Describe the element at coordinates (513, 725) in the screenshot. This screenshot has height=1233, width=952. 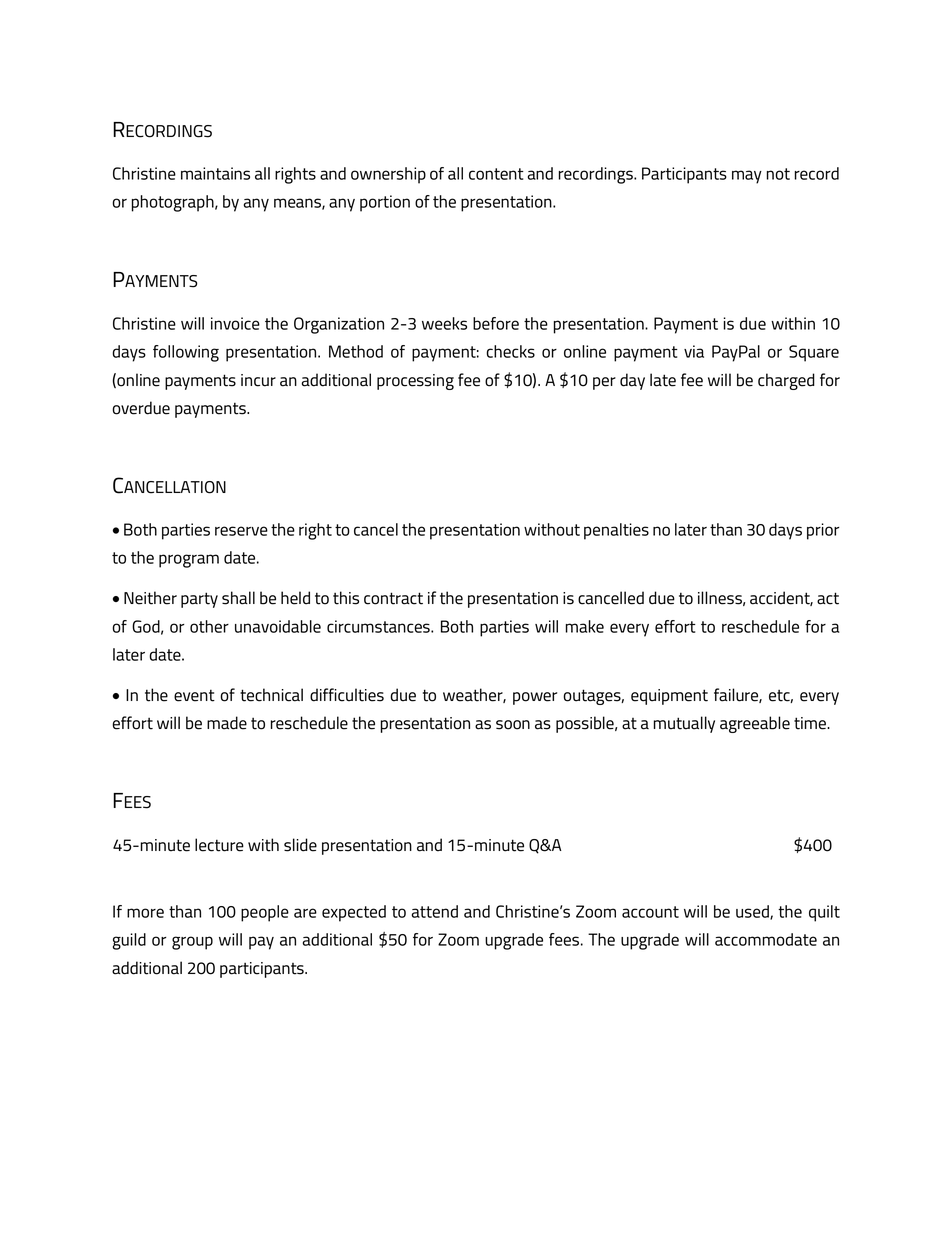
I see `soon` at that location.
